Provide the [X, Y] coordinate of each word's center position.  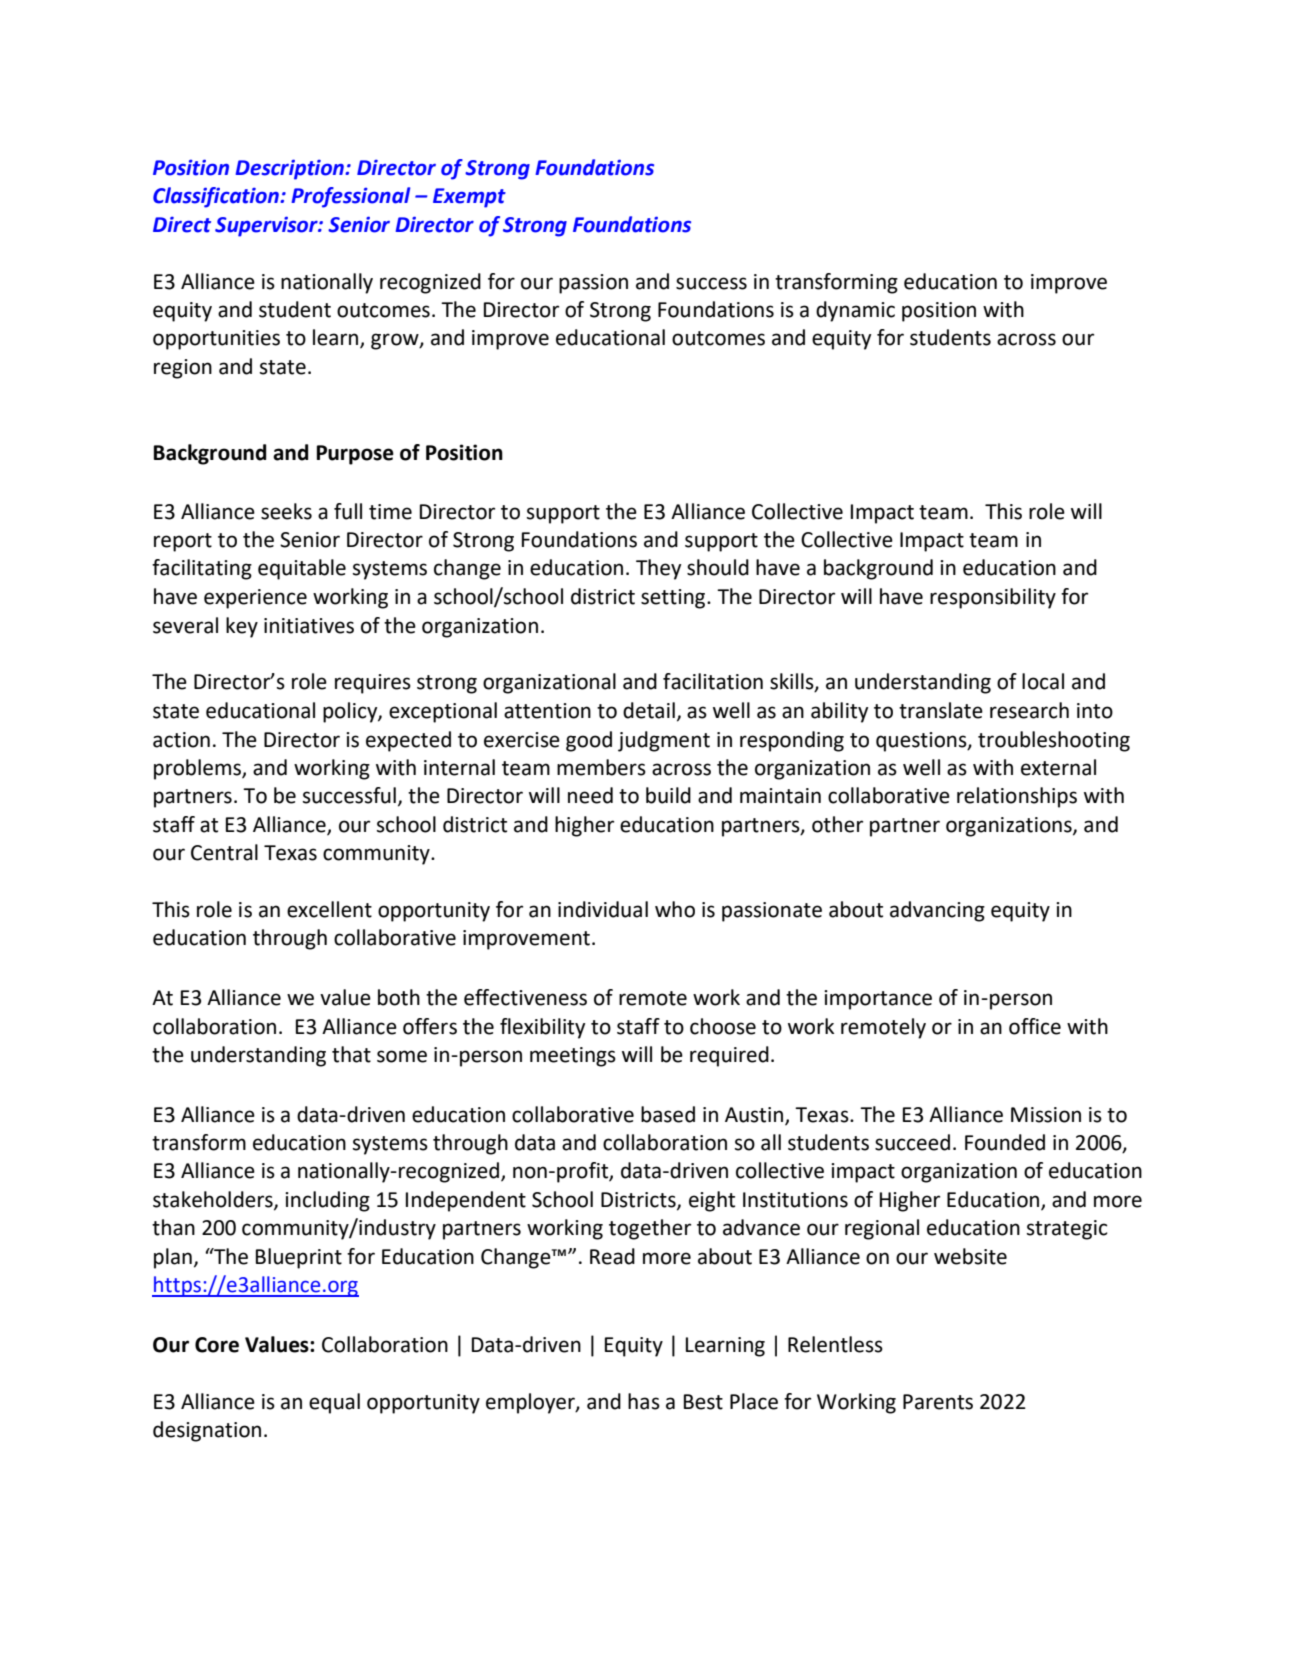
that [351, 1054]
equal [334, 1403]
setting [674, 599]
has [644, 1401]
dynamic [855, 311]
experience [255, 599]
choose [723, 1026]
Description [291, 169]
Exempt [469, 198]
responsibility [993, 598]
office [1035, 1026]
